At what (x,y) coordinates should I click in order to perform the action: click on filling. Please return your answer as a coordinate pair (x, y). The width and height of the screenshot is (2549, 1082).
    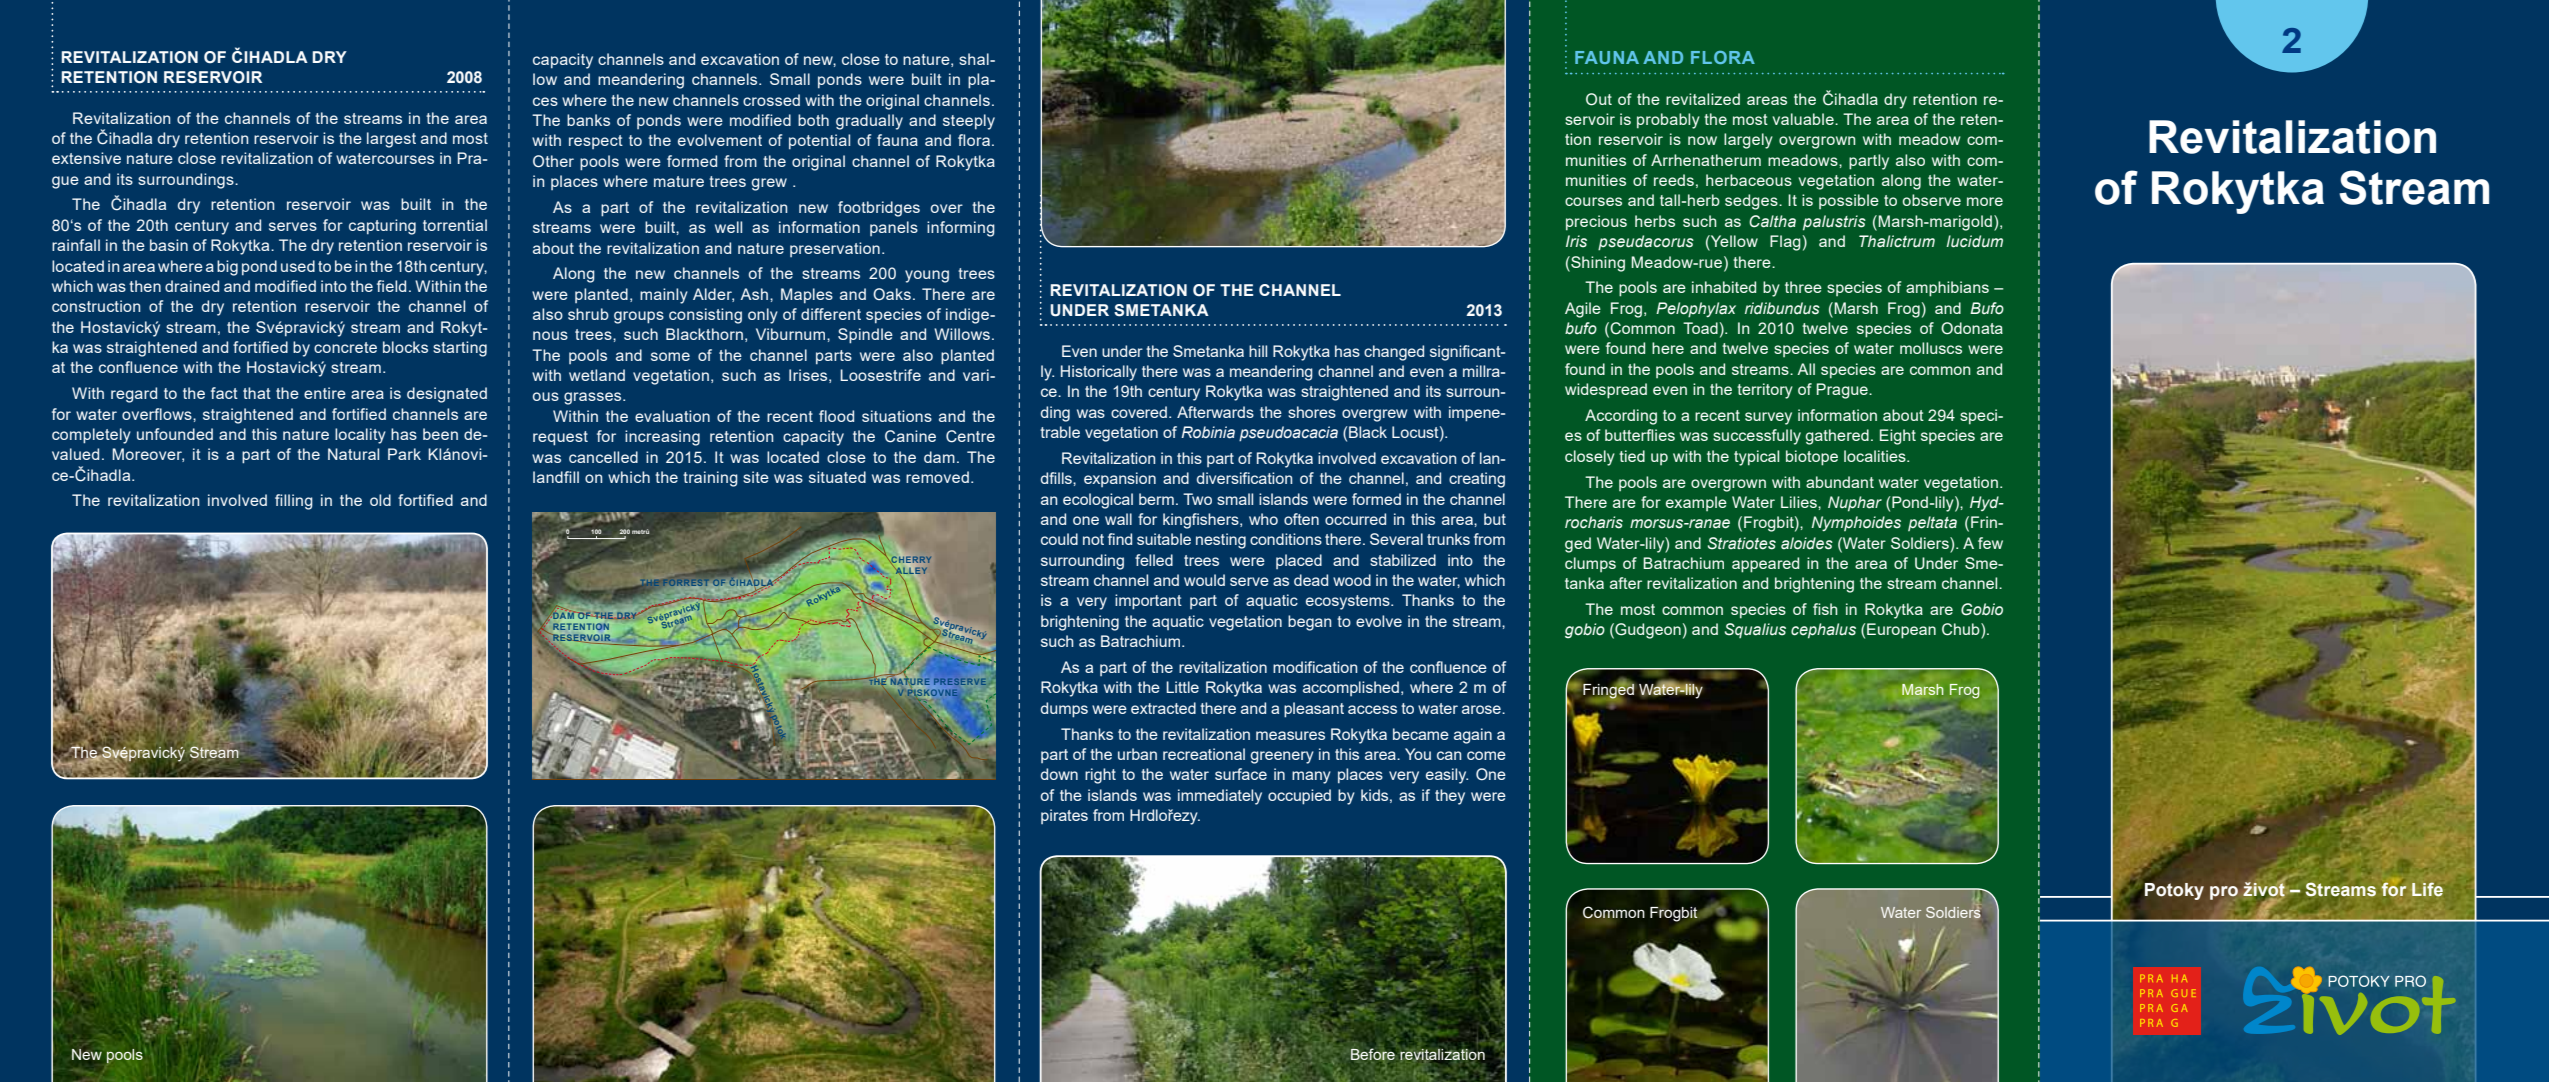
    Looking at the image, I should click on (294, 502).
